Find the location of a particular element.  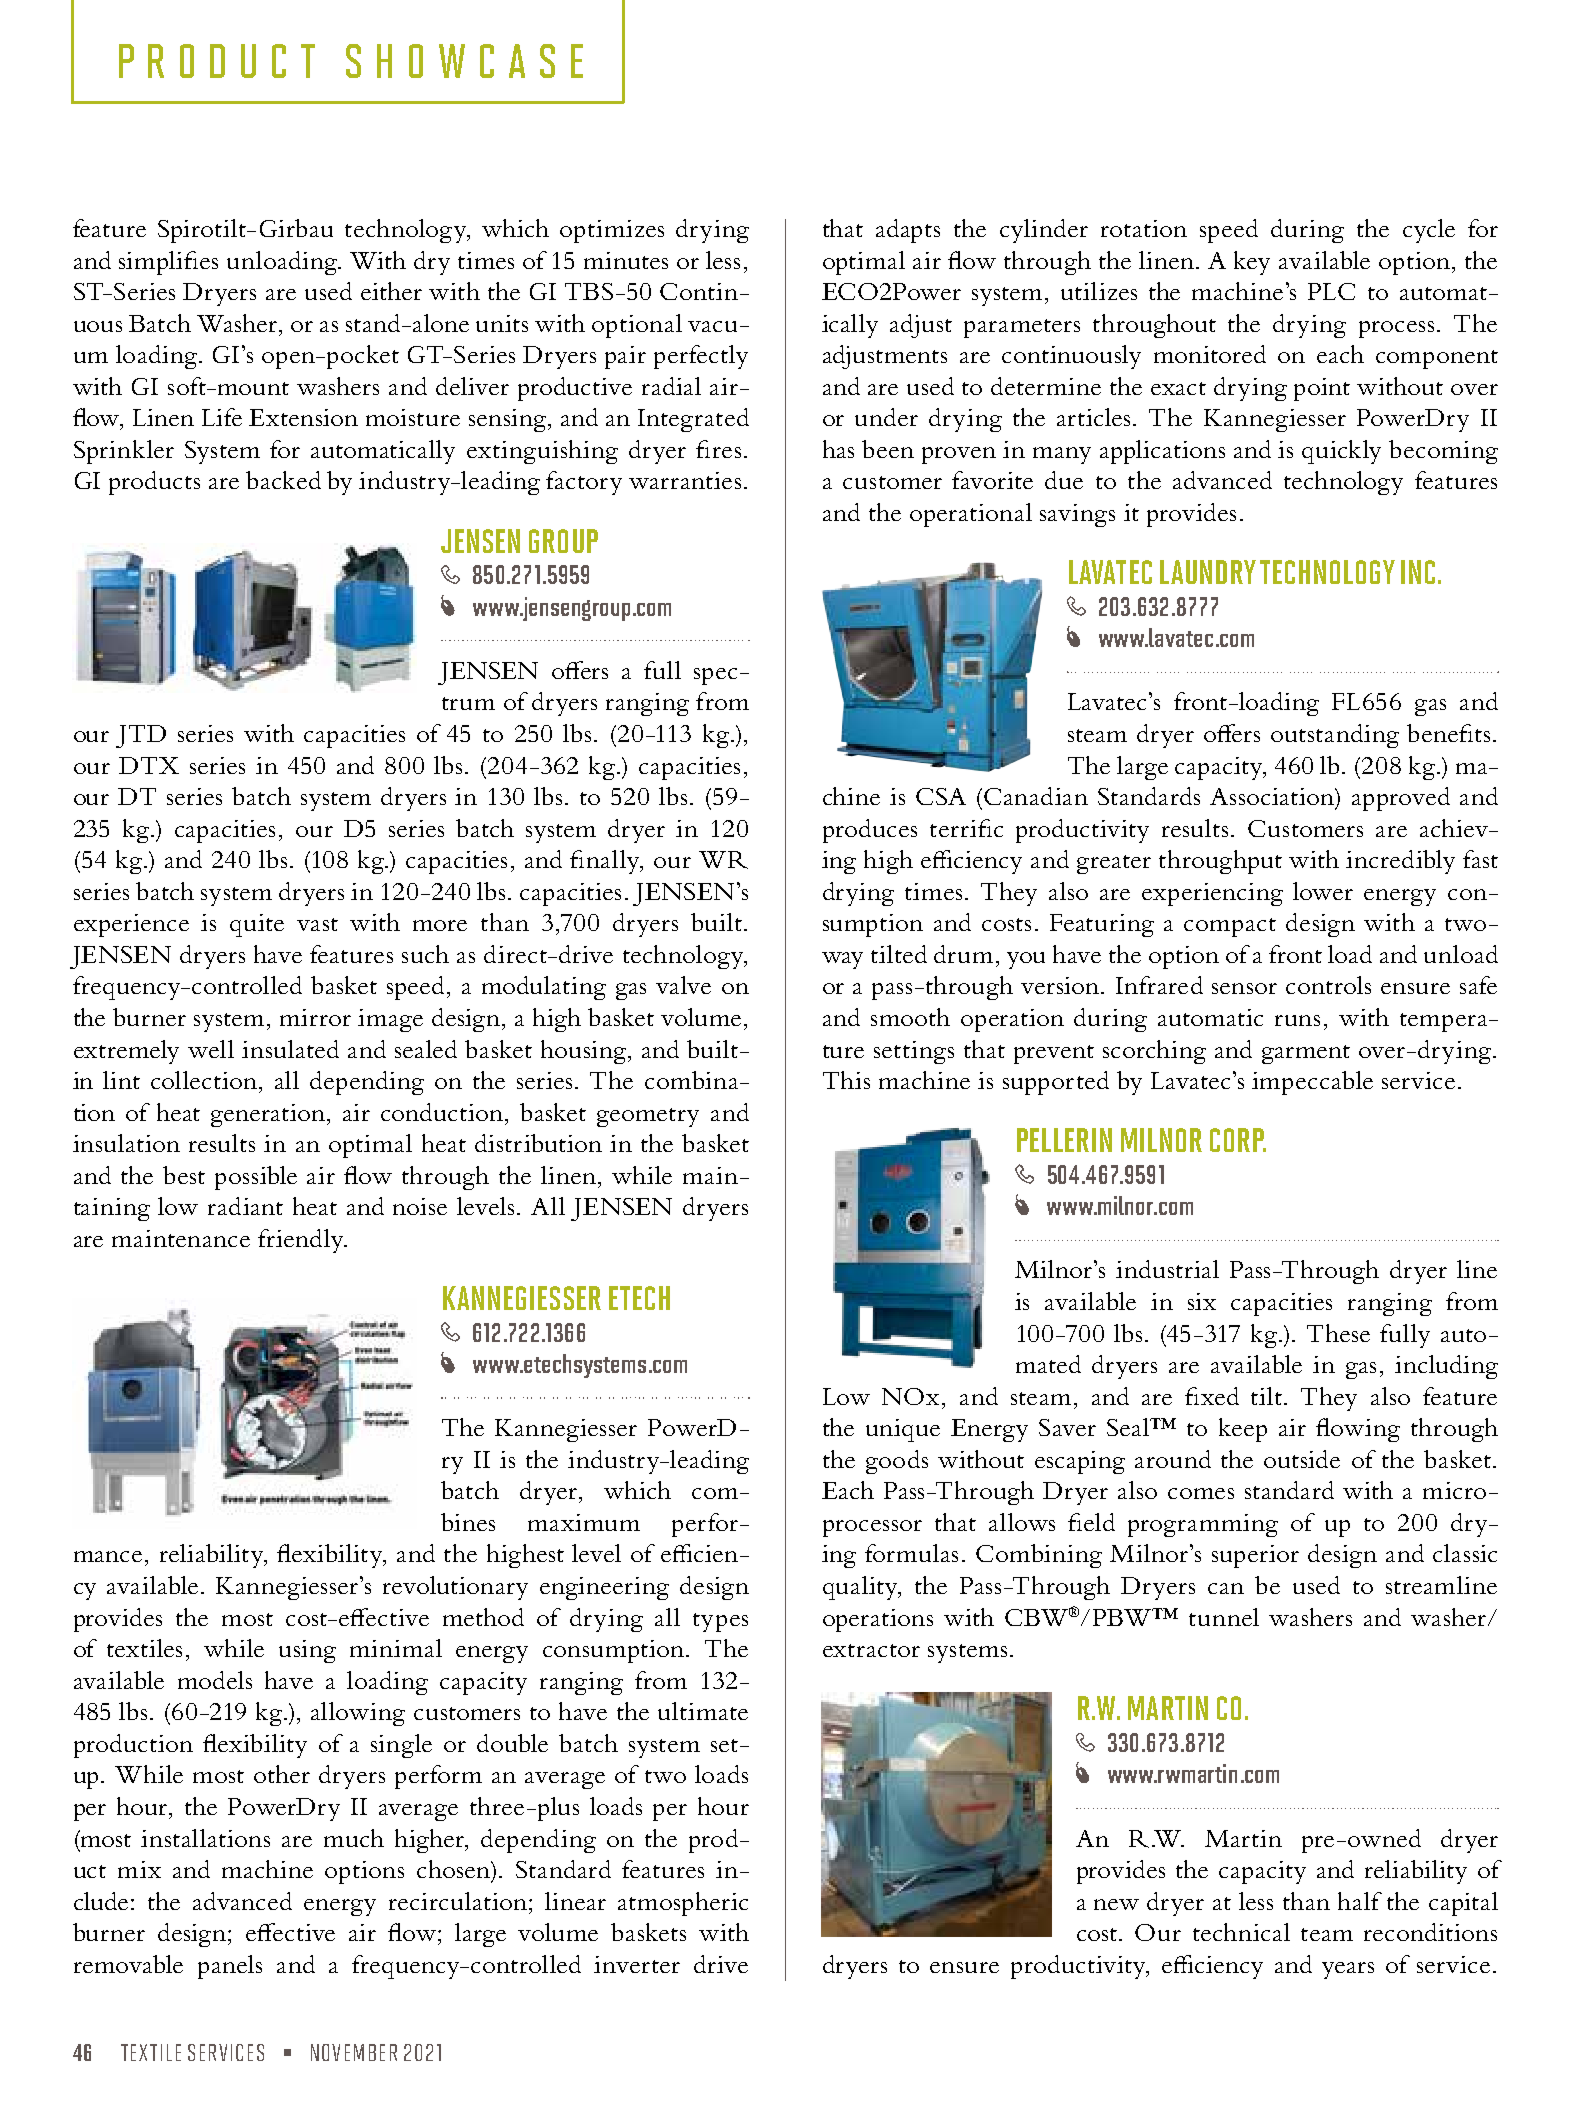

insulated is located at coordinates (290, 1049).
